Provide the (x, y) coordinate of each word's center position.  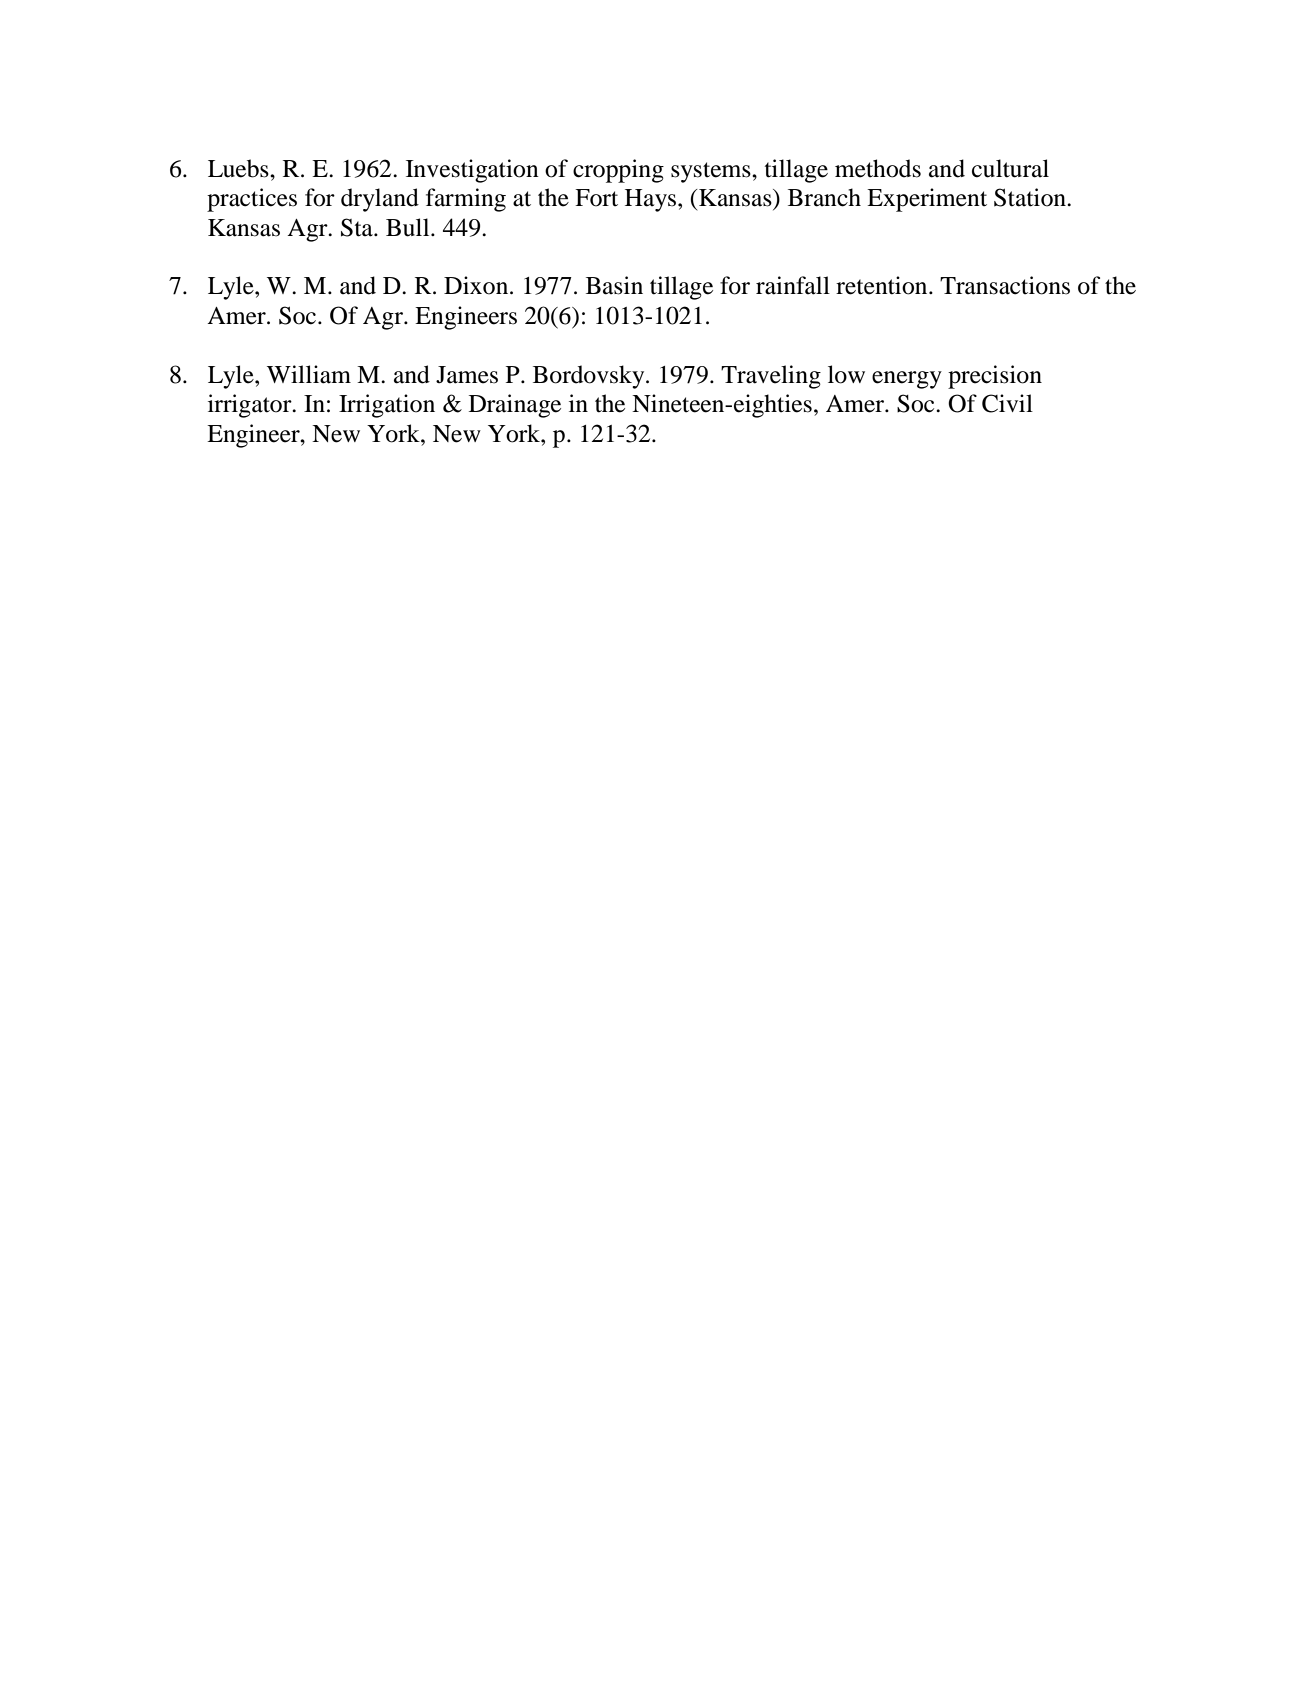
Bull (409, 227)
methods (878, 168)
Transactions (1005, 285)
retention (883, 285)
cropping (618, 171)
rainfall (793, 285)
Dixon (477, 285)
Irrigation (387, 406)
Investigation (472, 171)
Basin (614, 285)
